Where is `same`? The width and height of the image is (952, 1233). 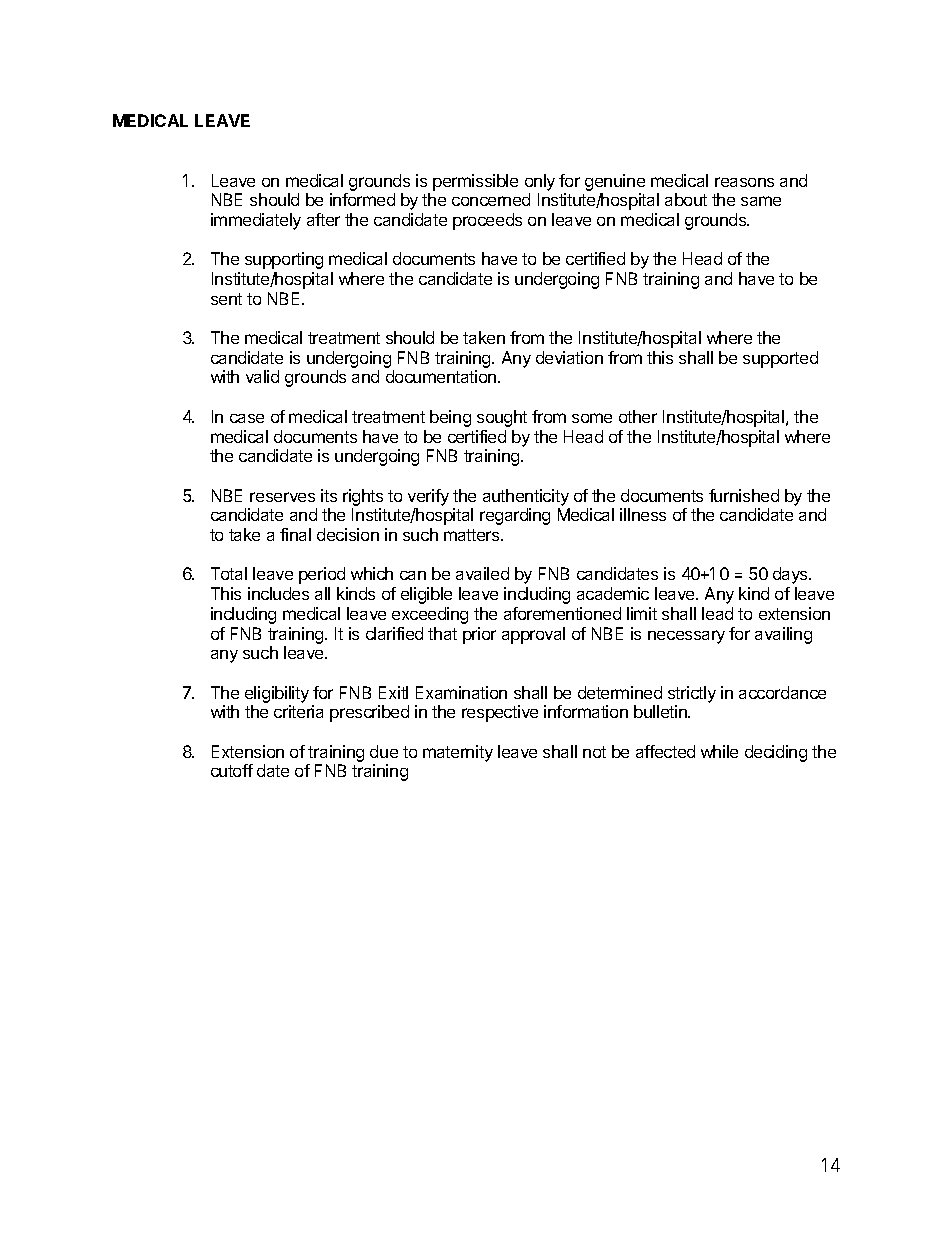
same is located at coordinates (761, 201).
